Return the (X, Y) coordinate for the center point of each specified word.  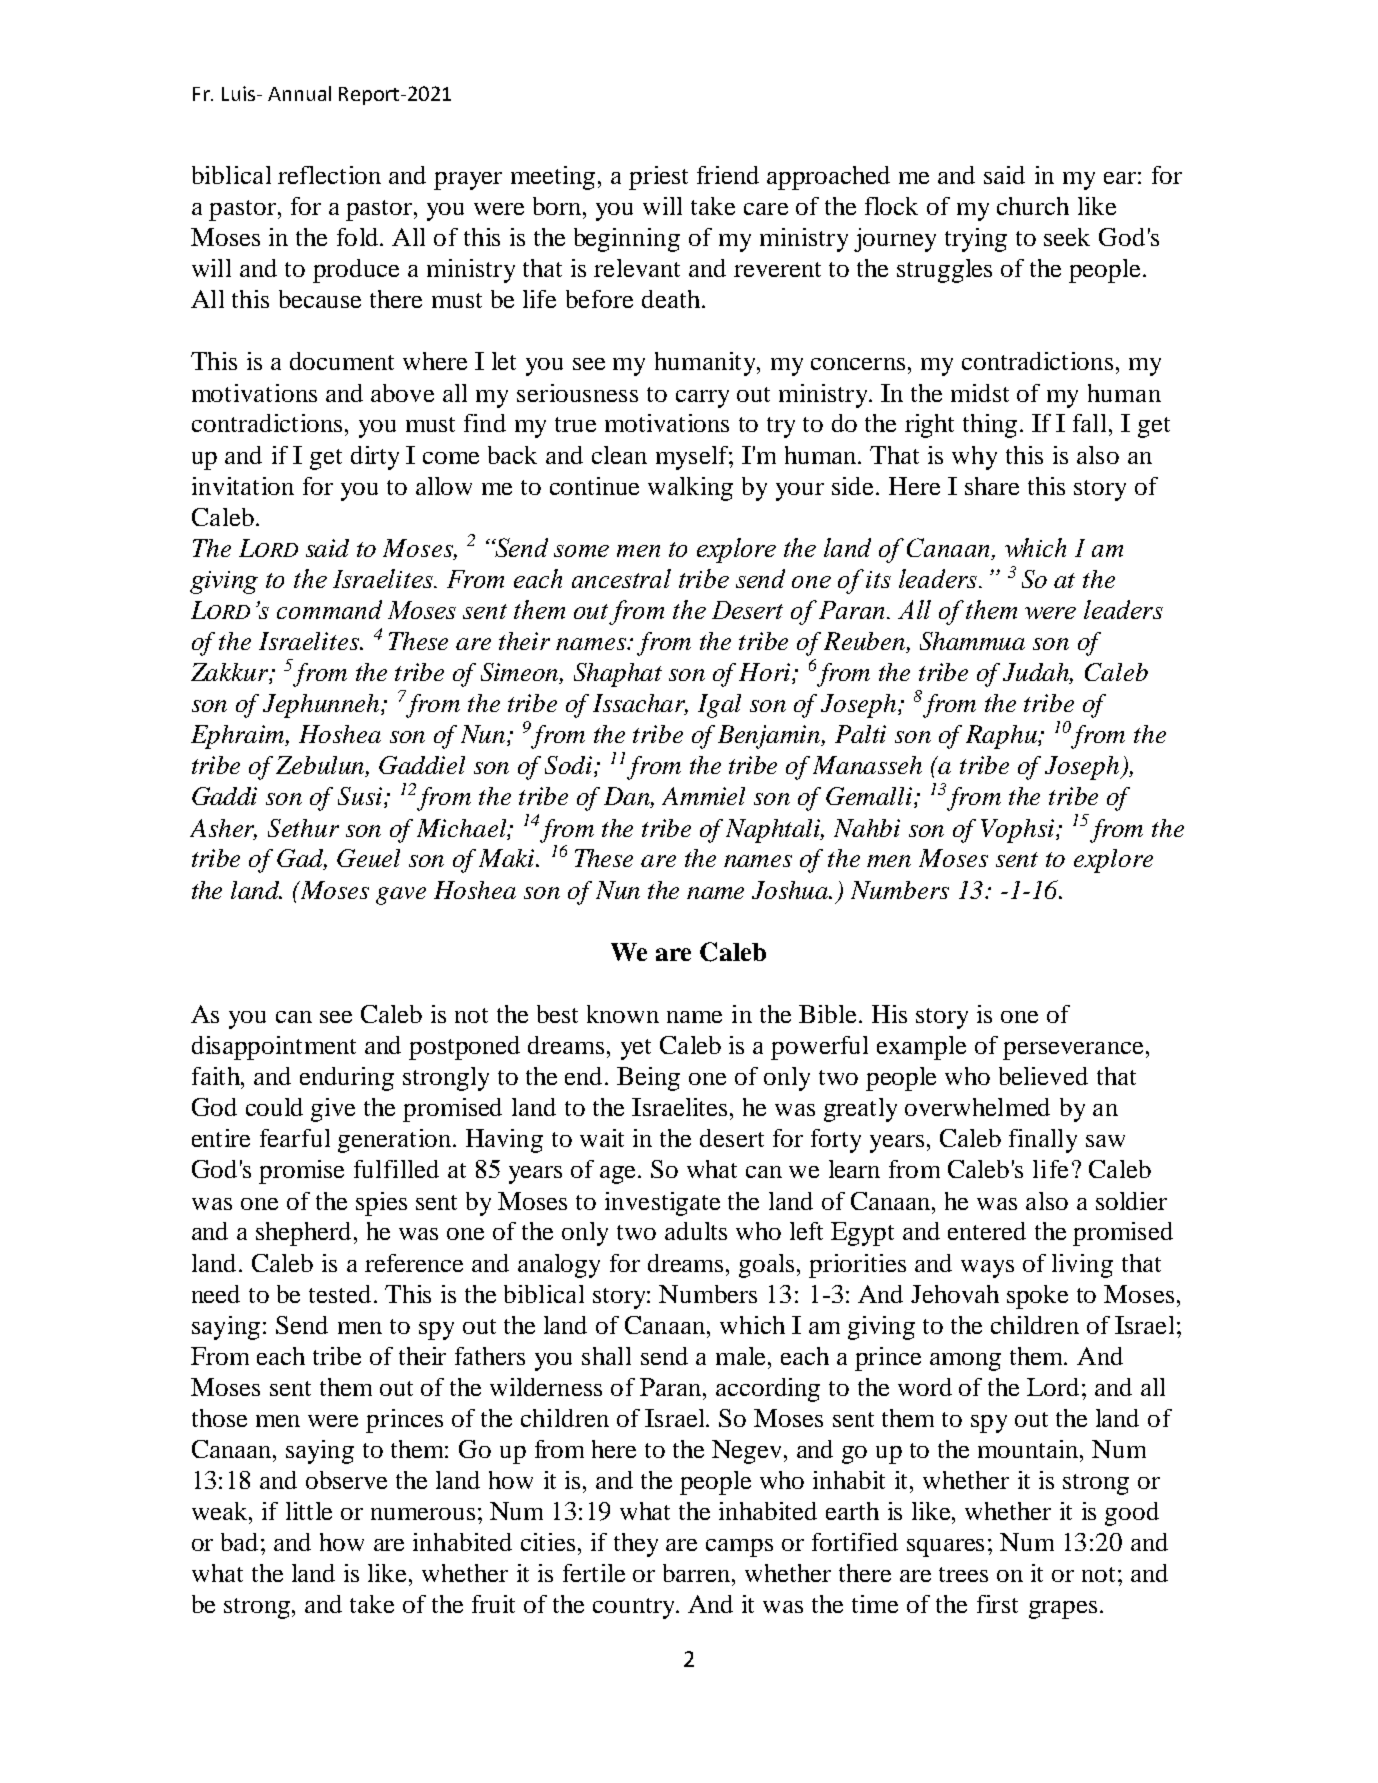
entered (987, 1231)
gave (401, 896)
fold (359, 237)
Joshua (791, 890)
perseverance (1073, 1051)
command (329, 609)
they (636, 1545)
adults (696, 1231)
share (992, 486)
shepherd (305, 1234)
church (1033, 206)
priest (658, 178)
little (309, 1511)
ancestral (621, 578)
